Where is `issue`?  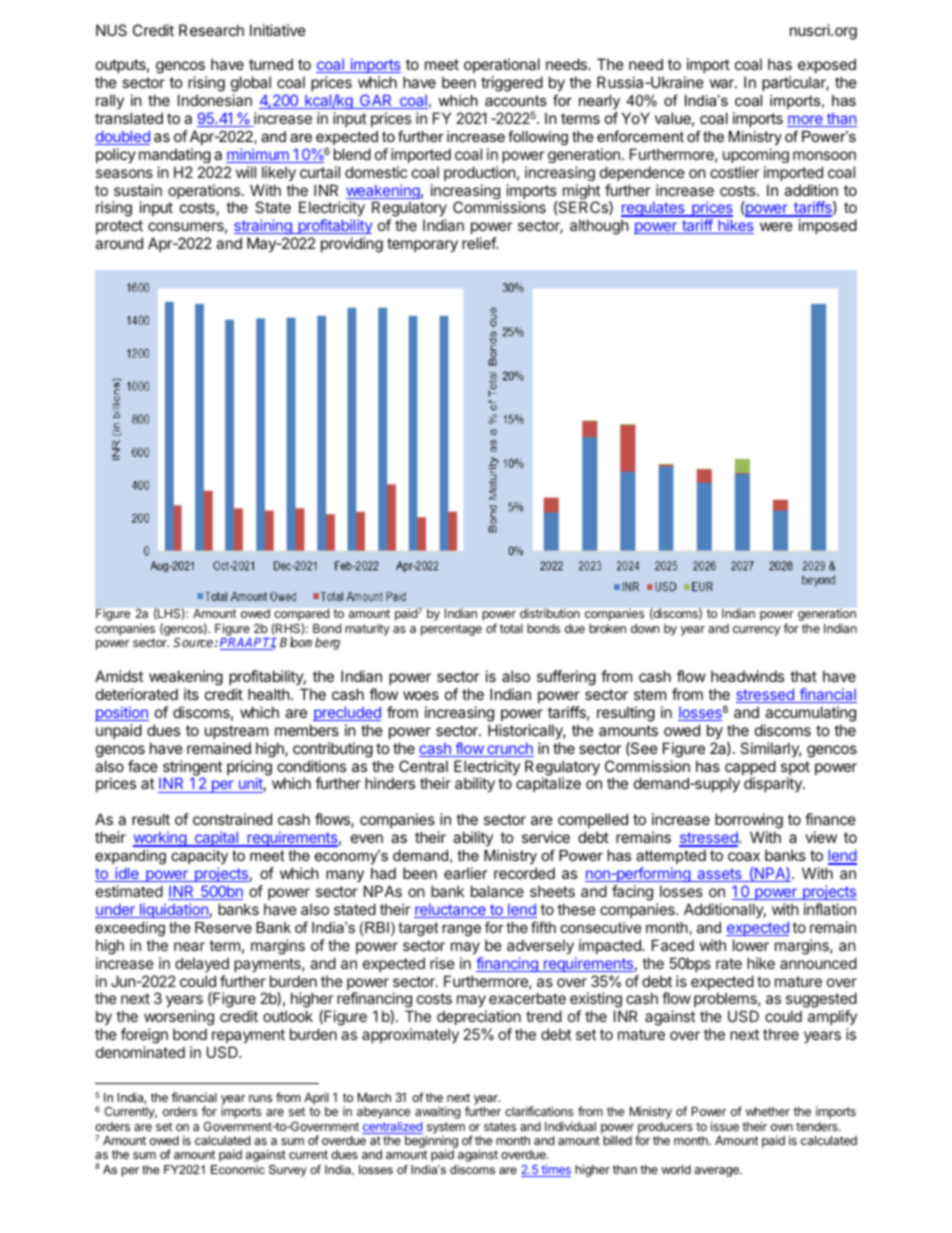
issue is located at coordinates (725, 1126).
